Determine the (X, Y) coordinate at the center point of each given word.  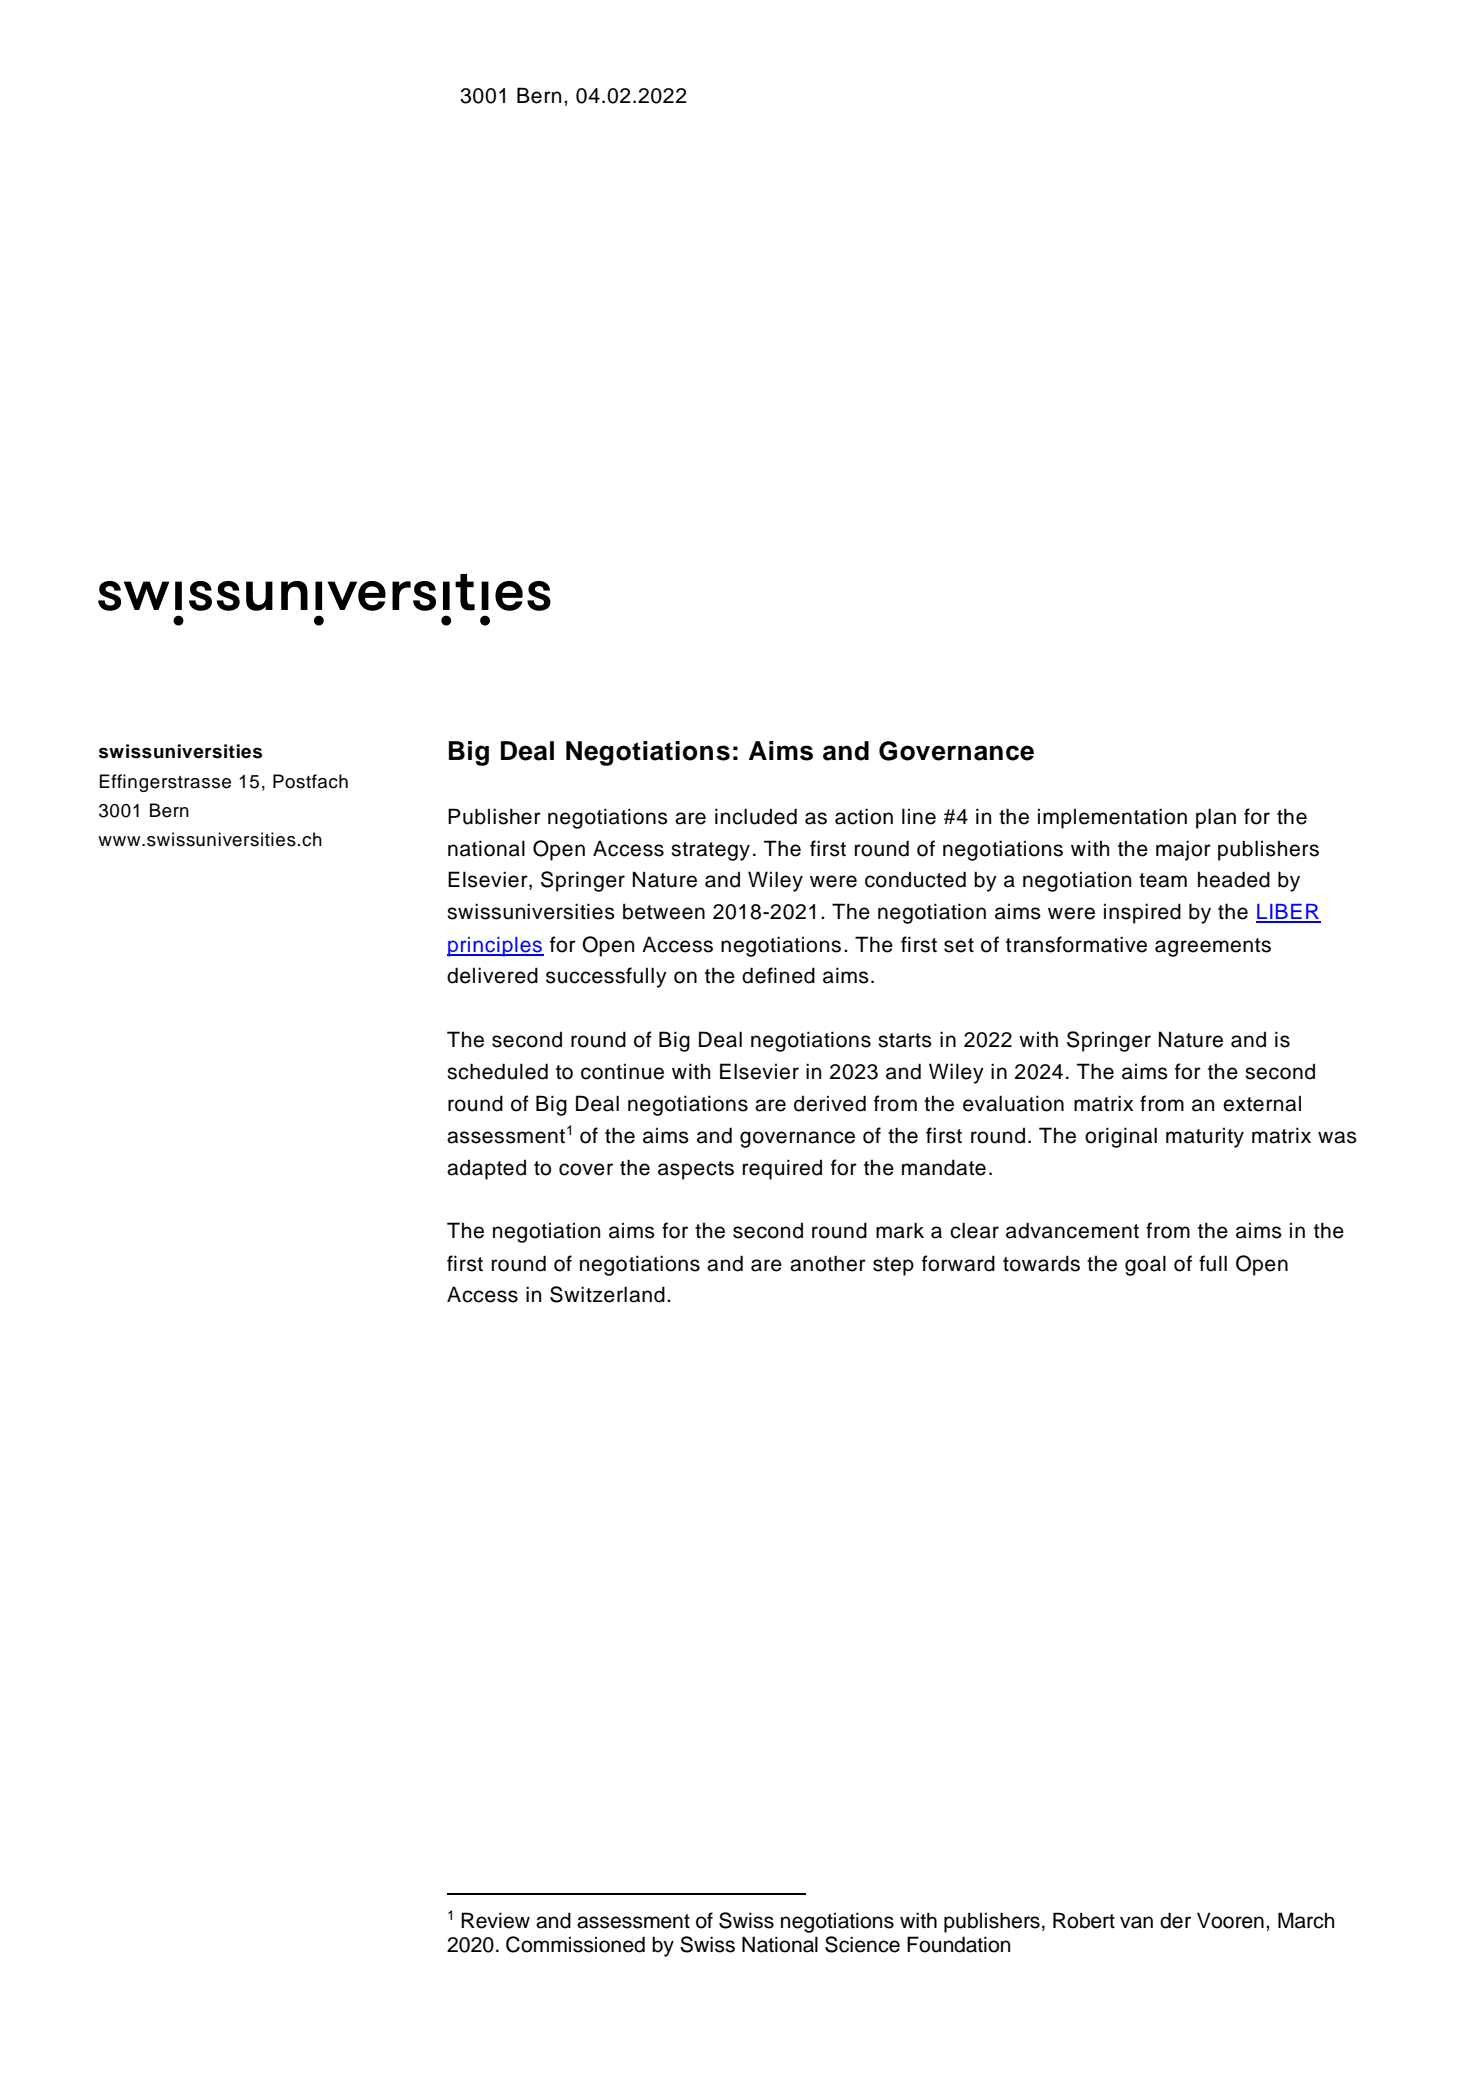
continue (622, 1071)
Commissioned (575, 1944)
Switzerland (607, 1294)
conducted (915, 879)
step (893, 1266)
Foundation (958, 1944)
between (664, 911)
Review (495, 1920)
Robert (1084, 1920)
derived (830, 1103)
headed (1234, 879)
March (1306, 1920)
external (1262, 1103)
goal (1145, 1265)
